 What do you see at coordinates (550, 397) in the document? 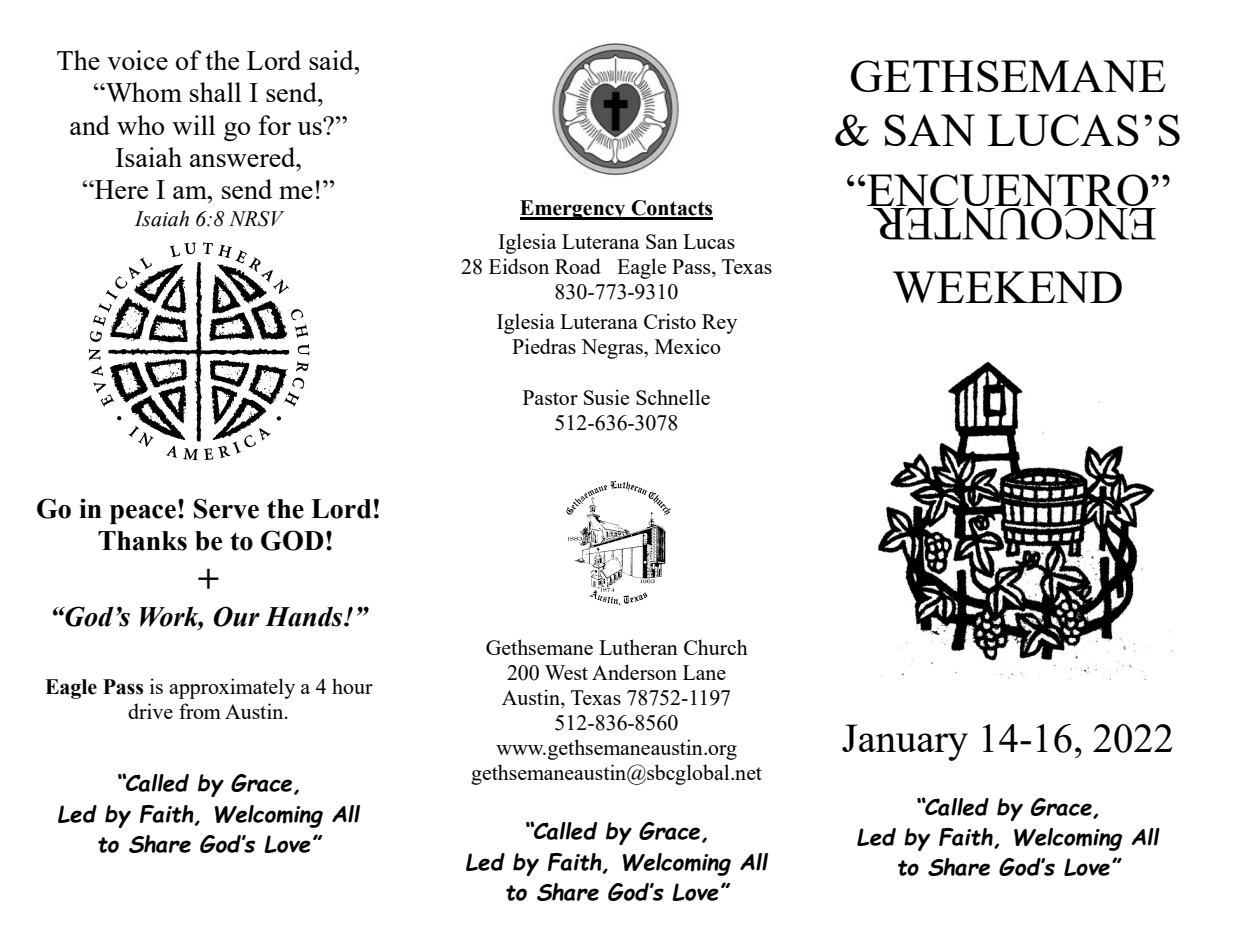
I see `Pastor` at bounding box center [550, 397].
